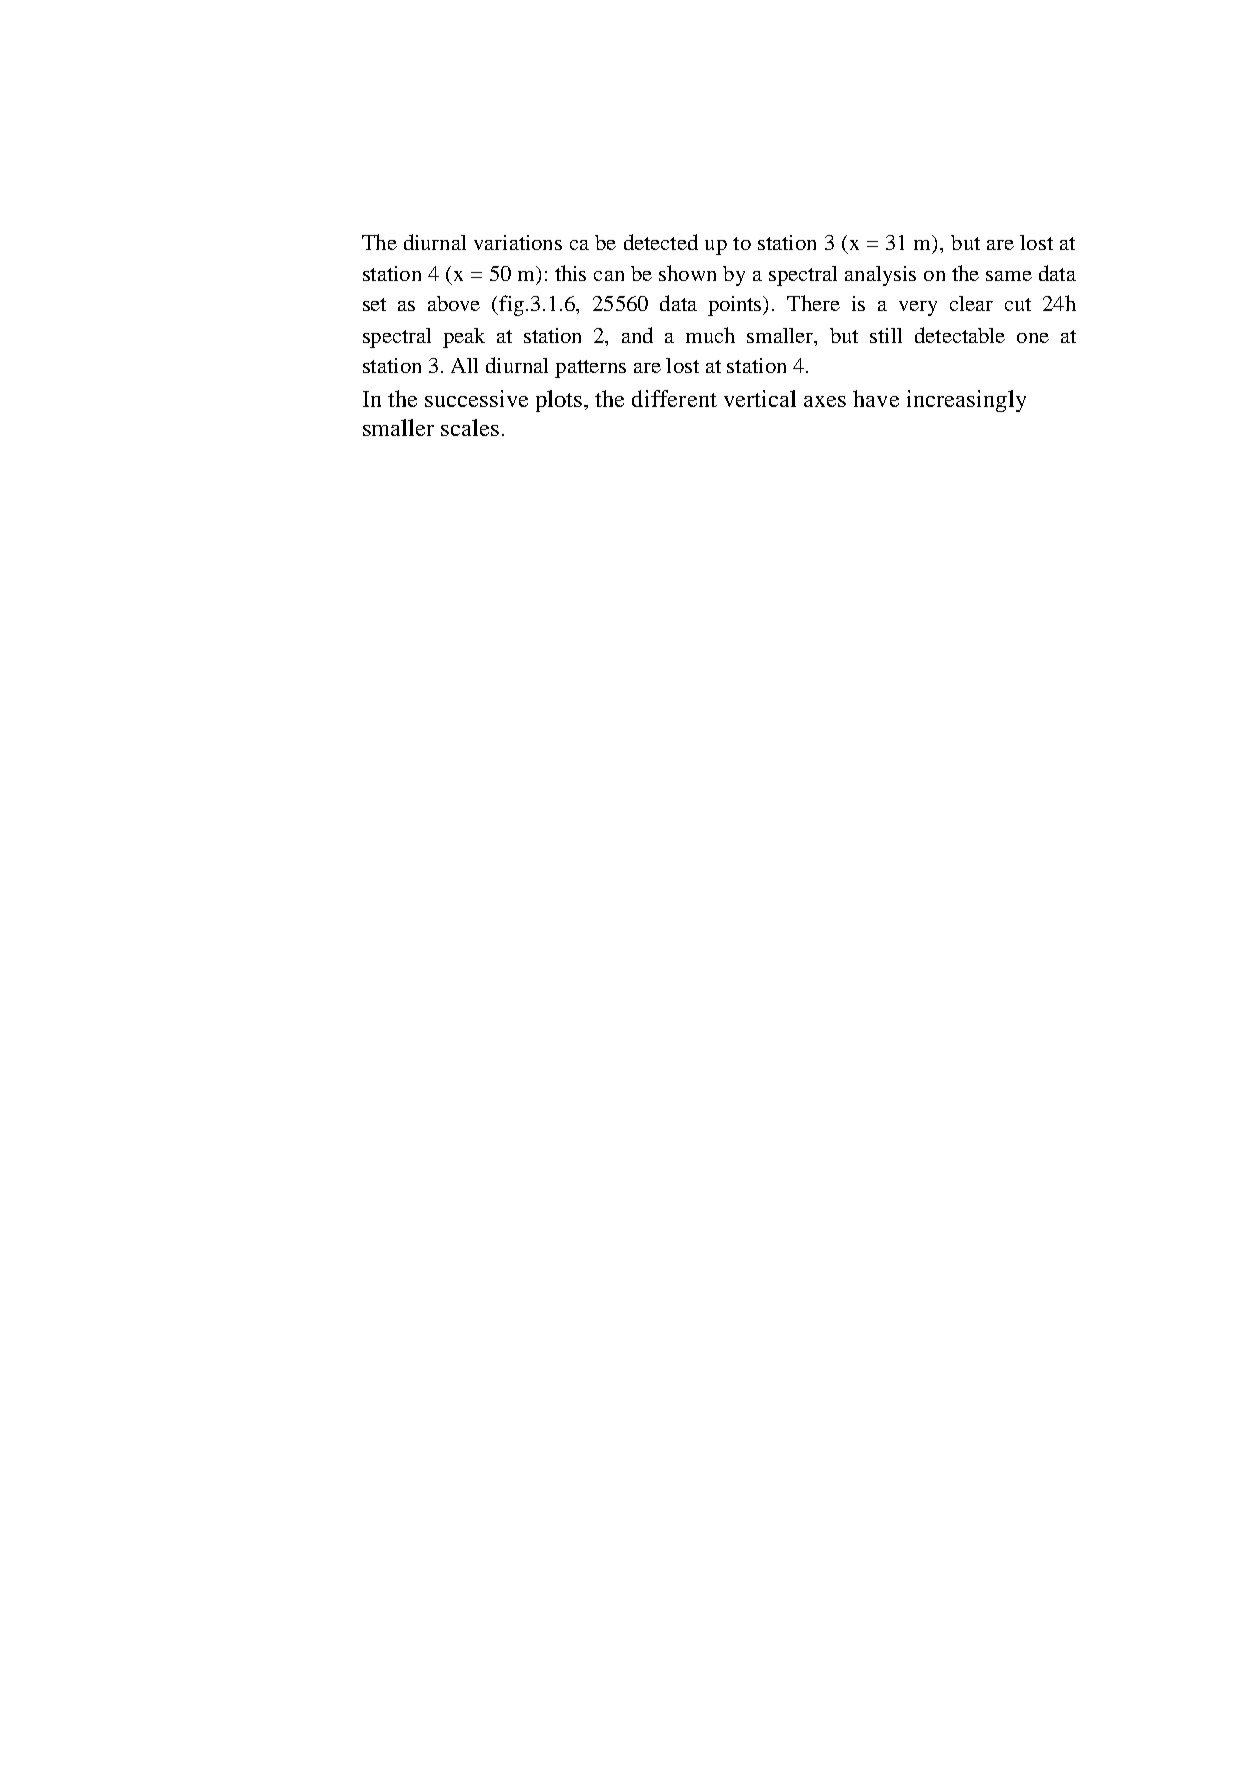 The image size is (1259, 1781). Describe the element at coordinates (966, 401) in the image. I see `increasingly` at that location.
